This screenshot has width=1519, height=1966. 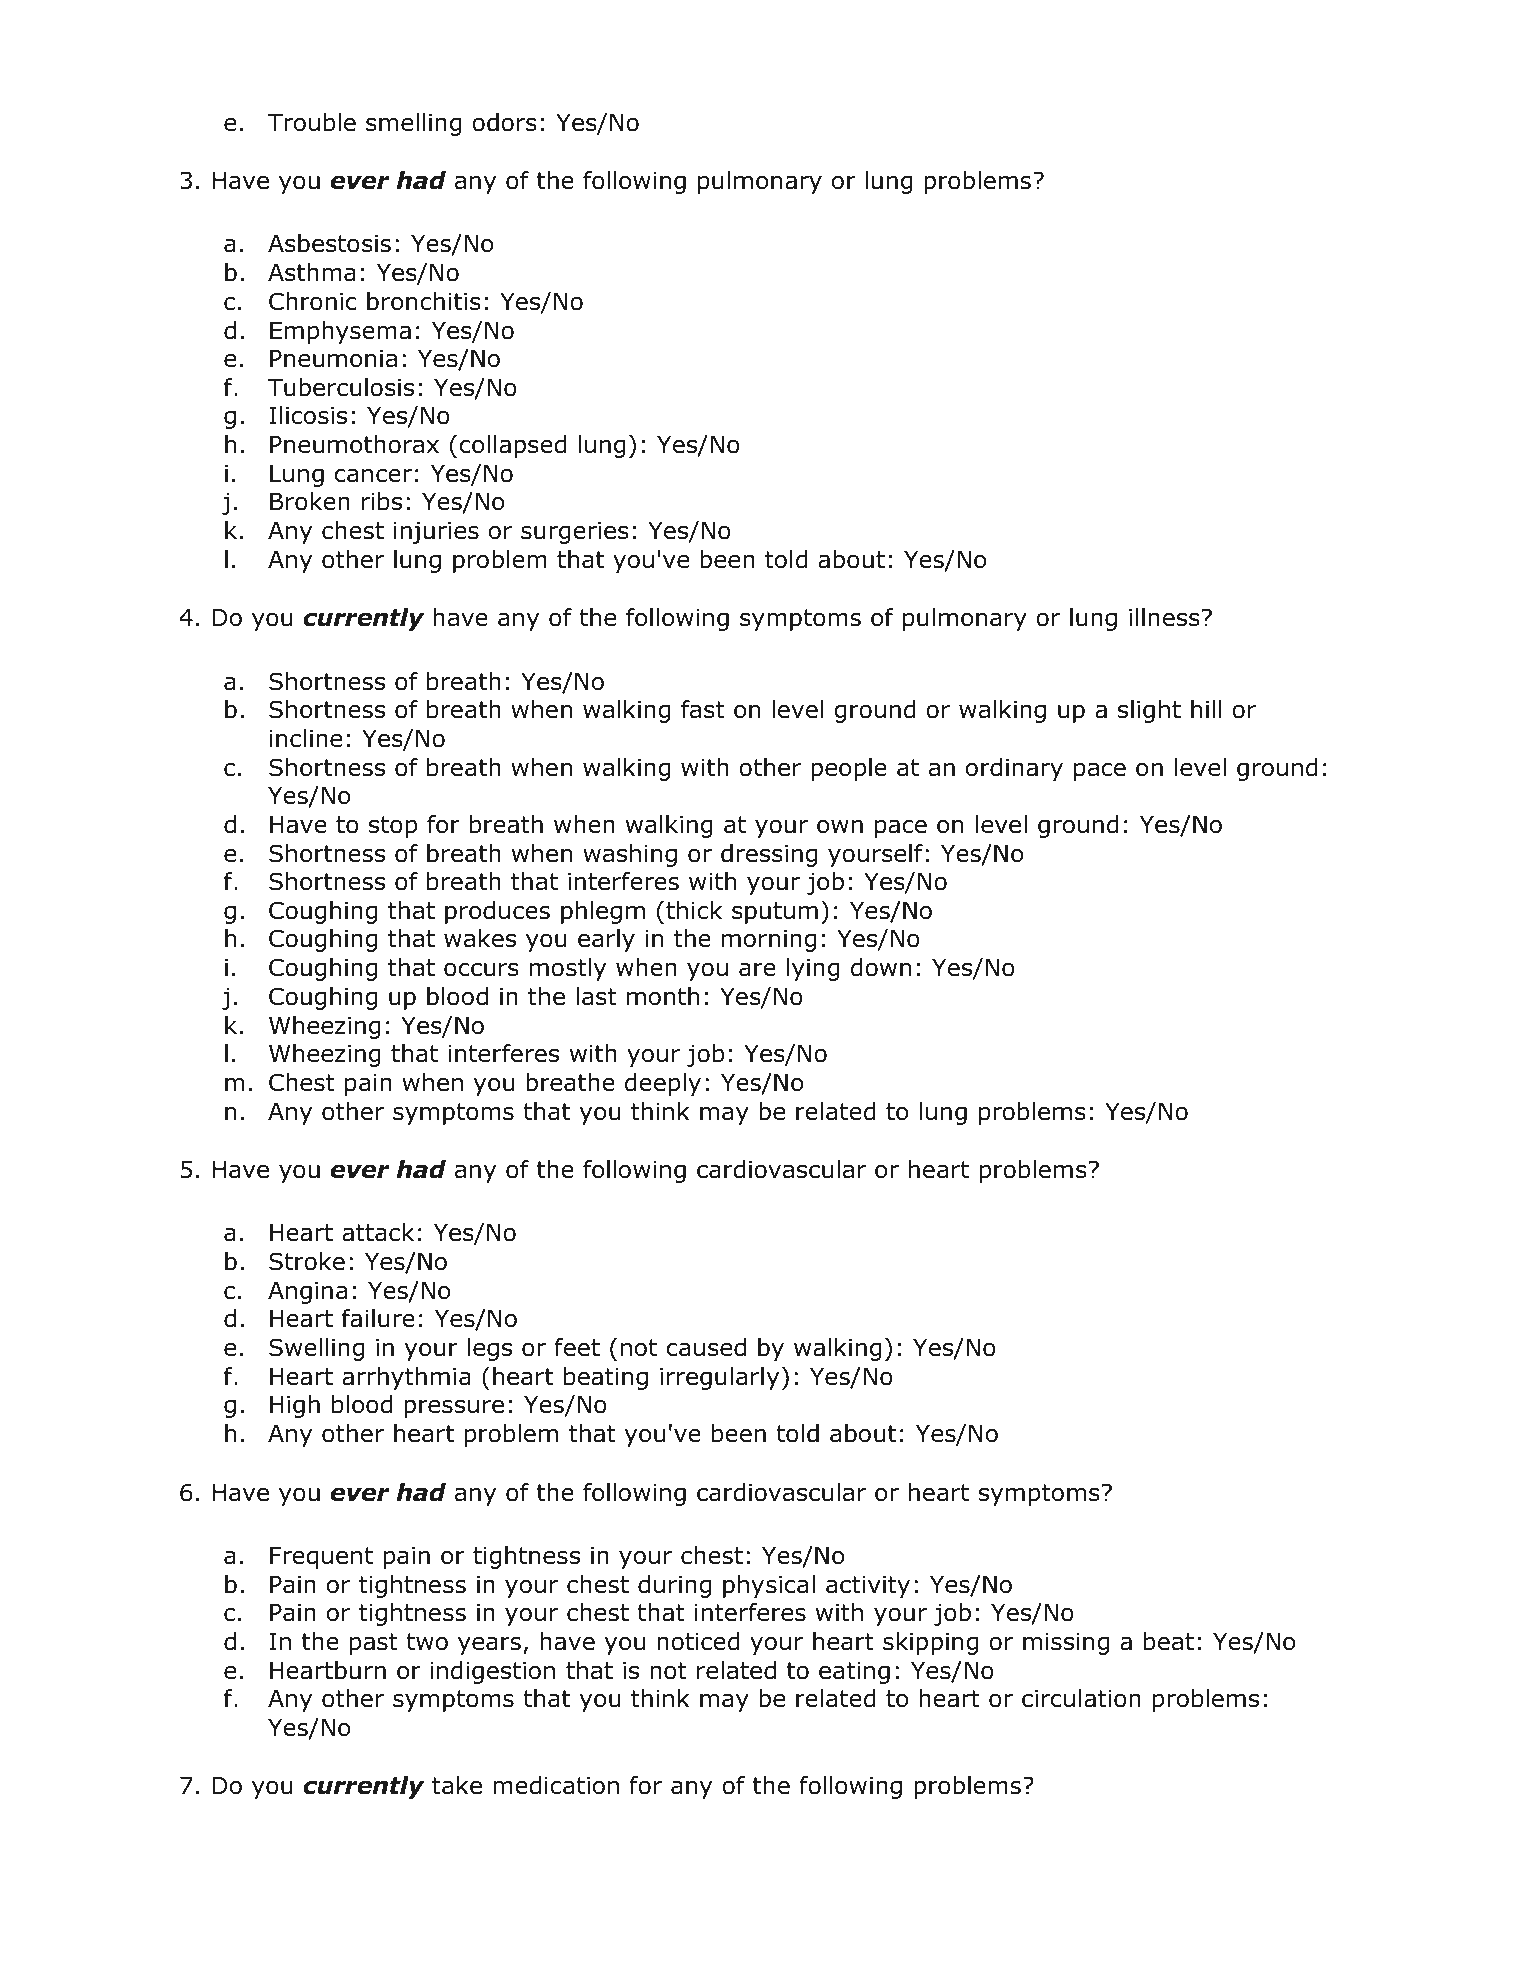 I want to click on caused, so click(x=706, y=1347).
